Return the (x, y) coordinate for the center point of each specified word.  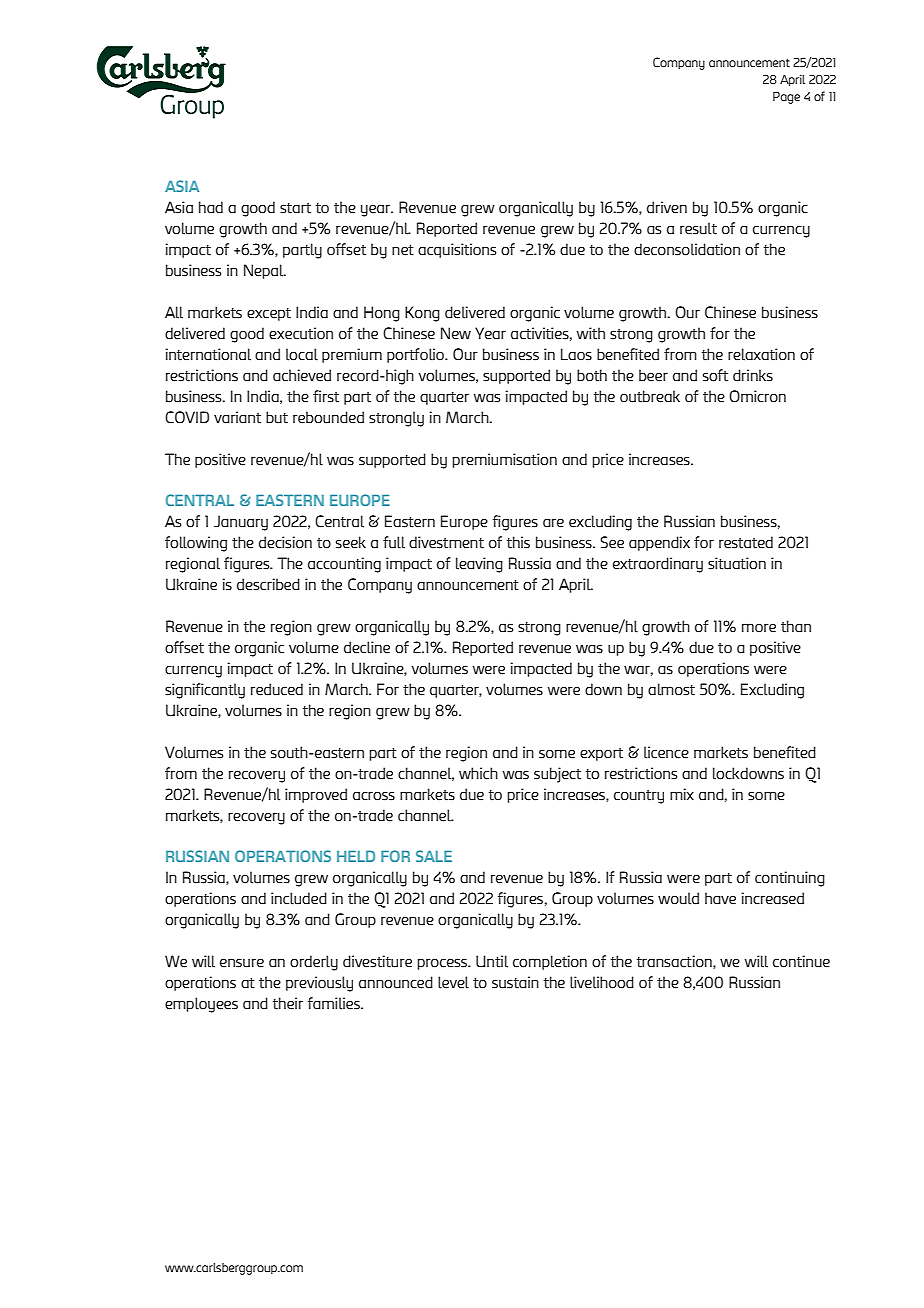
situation (737, 563)
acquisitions (457, 250)
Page (786, 98)
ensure (242, 963)
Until (492, 961)
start (295, 208)
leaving (479, 565)
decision (285, 542)
